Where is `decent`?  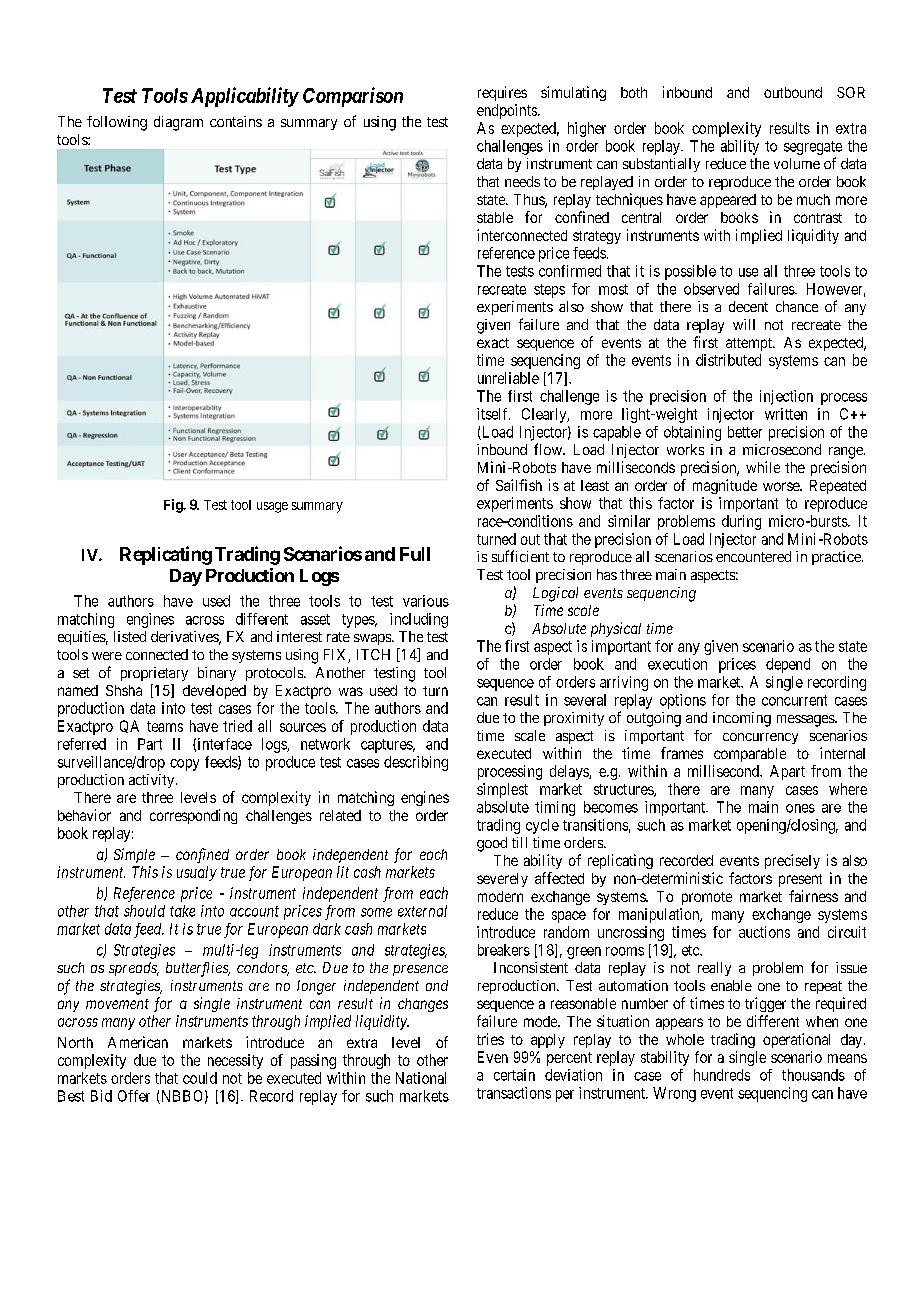
decent is located at coordinates (748, 306).
